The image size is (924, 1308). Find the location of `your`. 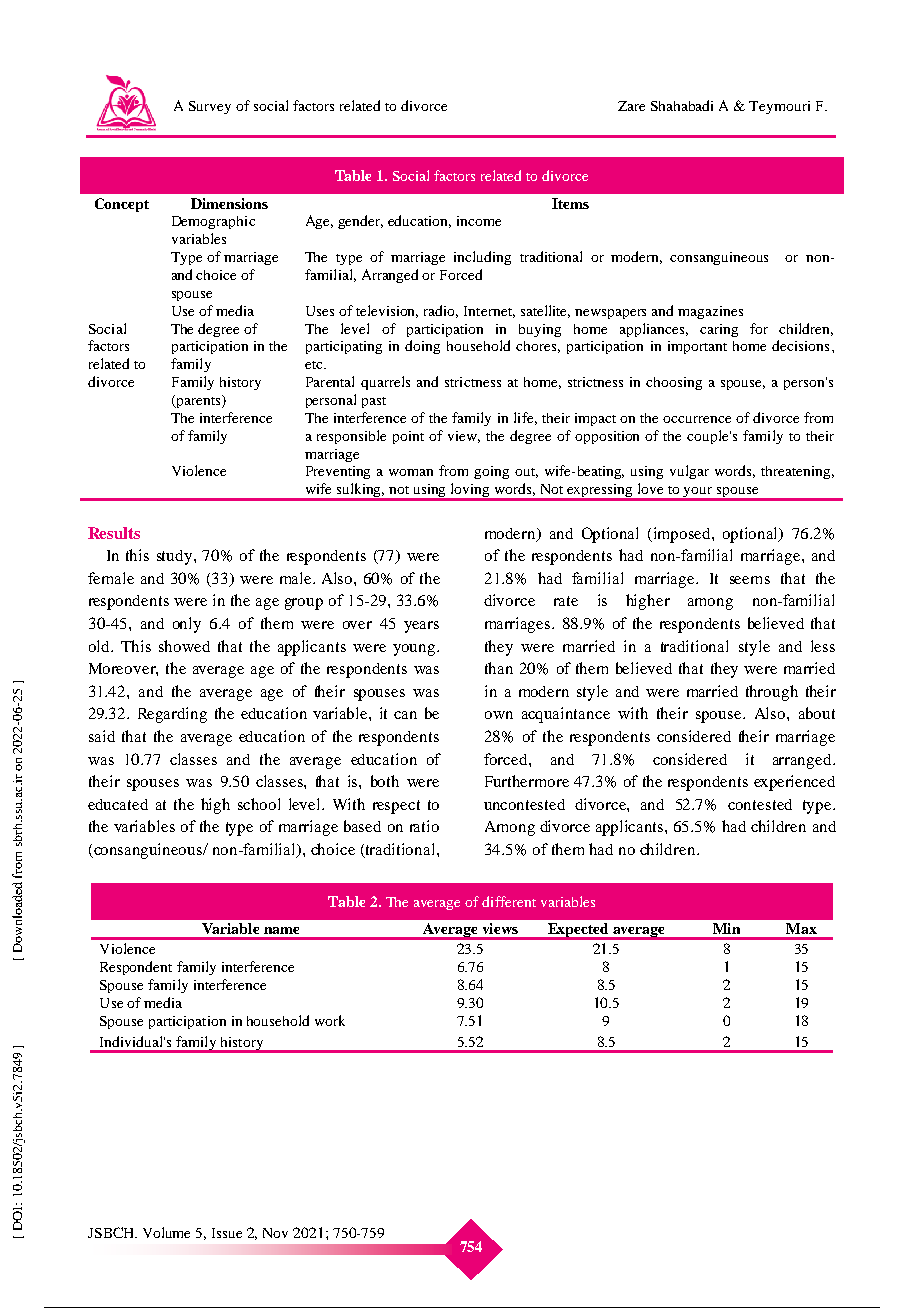

your is located at coordinates (698, 493).
